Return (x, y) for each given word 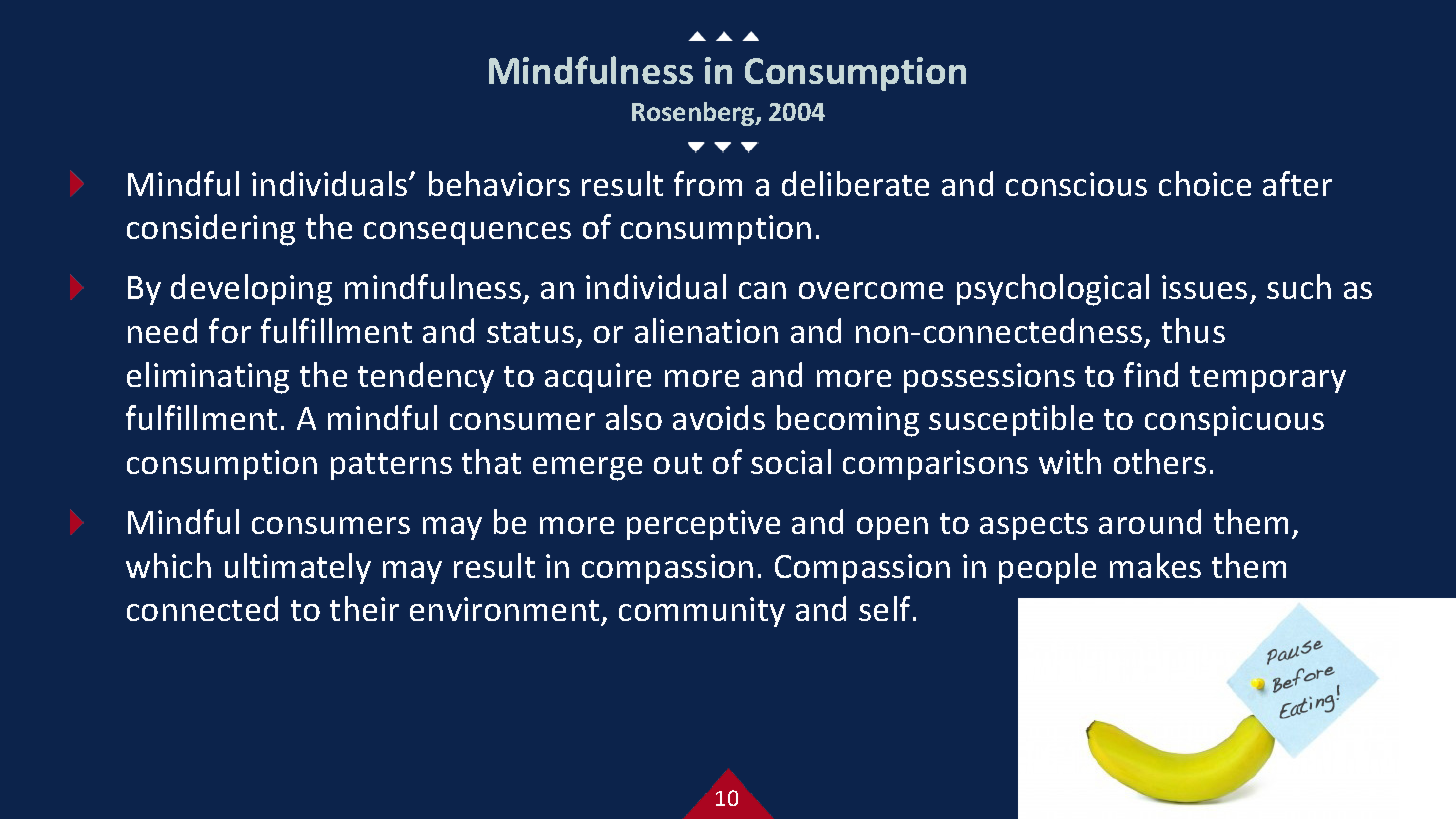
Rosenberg (694, 114)
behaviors (499, 183)
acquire (598, 378)
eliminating (208, 378)
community (702, 612)
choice (1205, 183)
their (364, 608)
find (1151, 374)
